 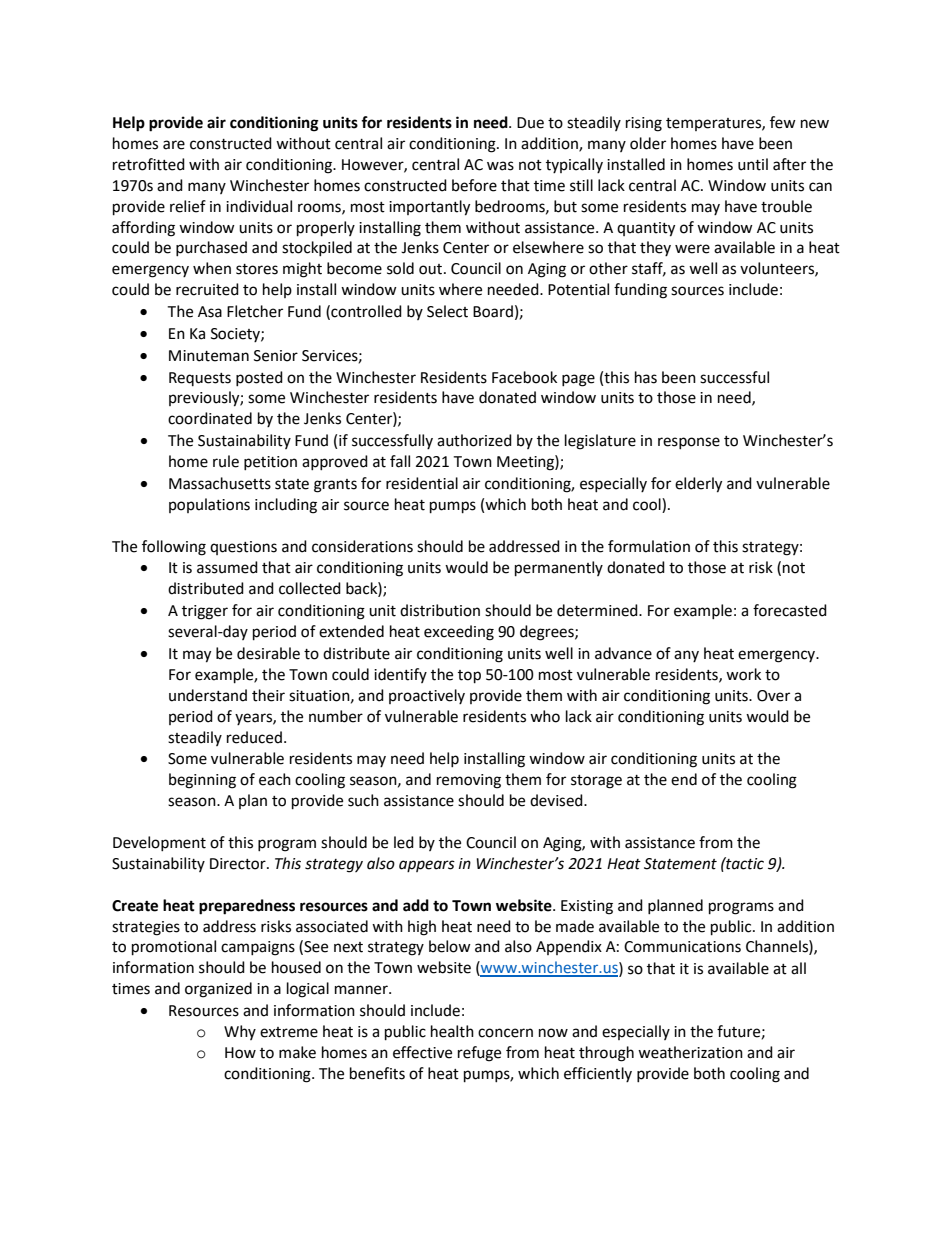 I want to click on distribution, so click(x=440, y=610).
